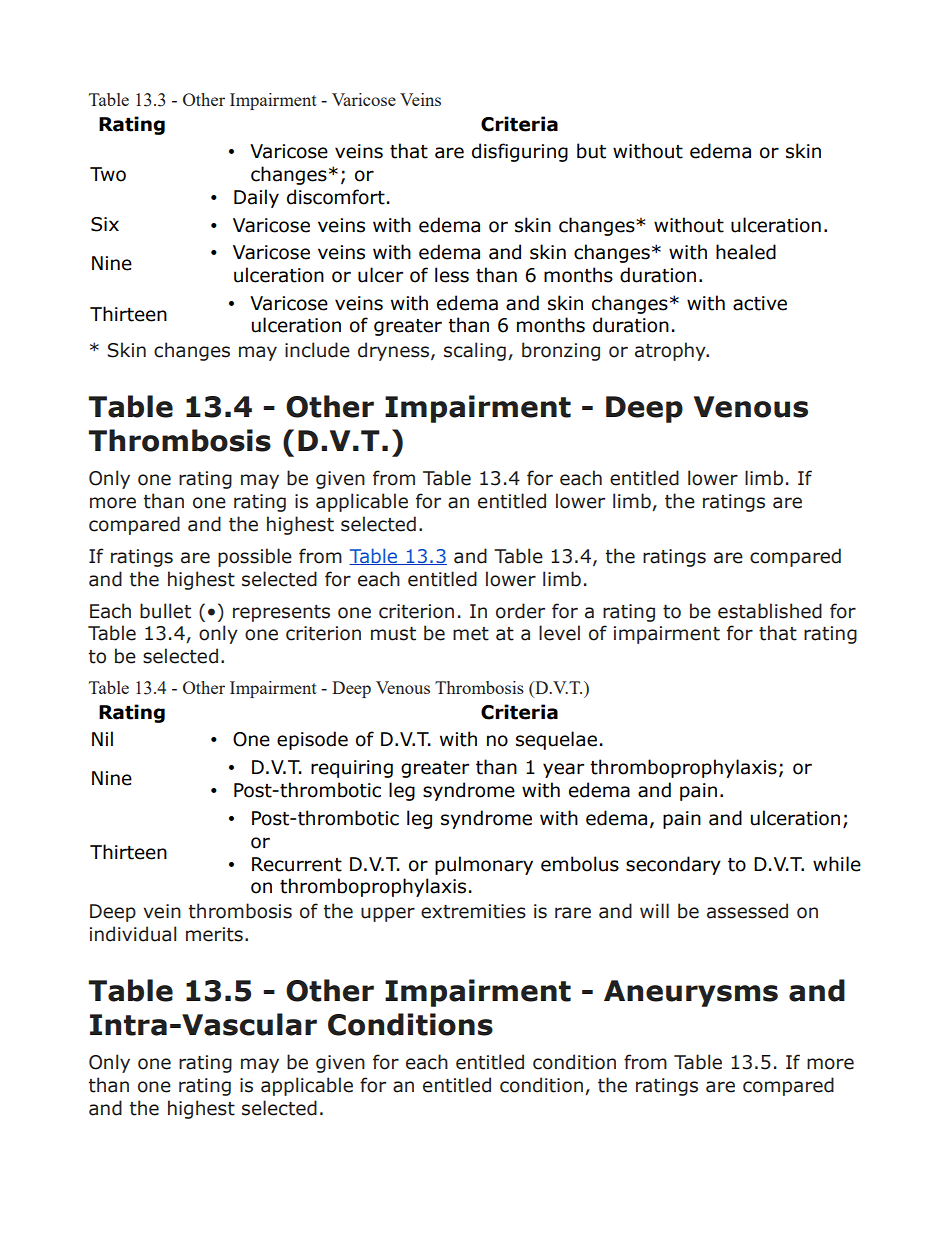  I want to click on established, so click(770, 611).
